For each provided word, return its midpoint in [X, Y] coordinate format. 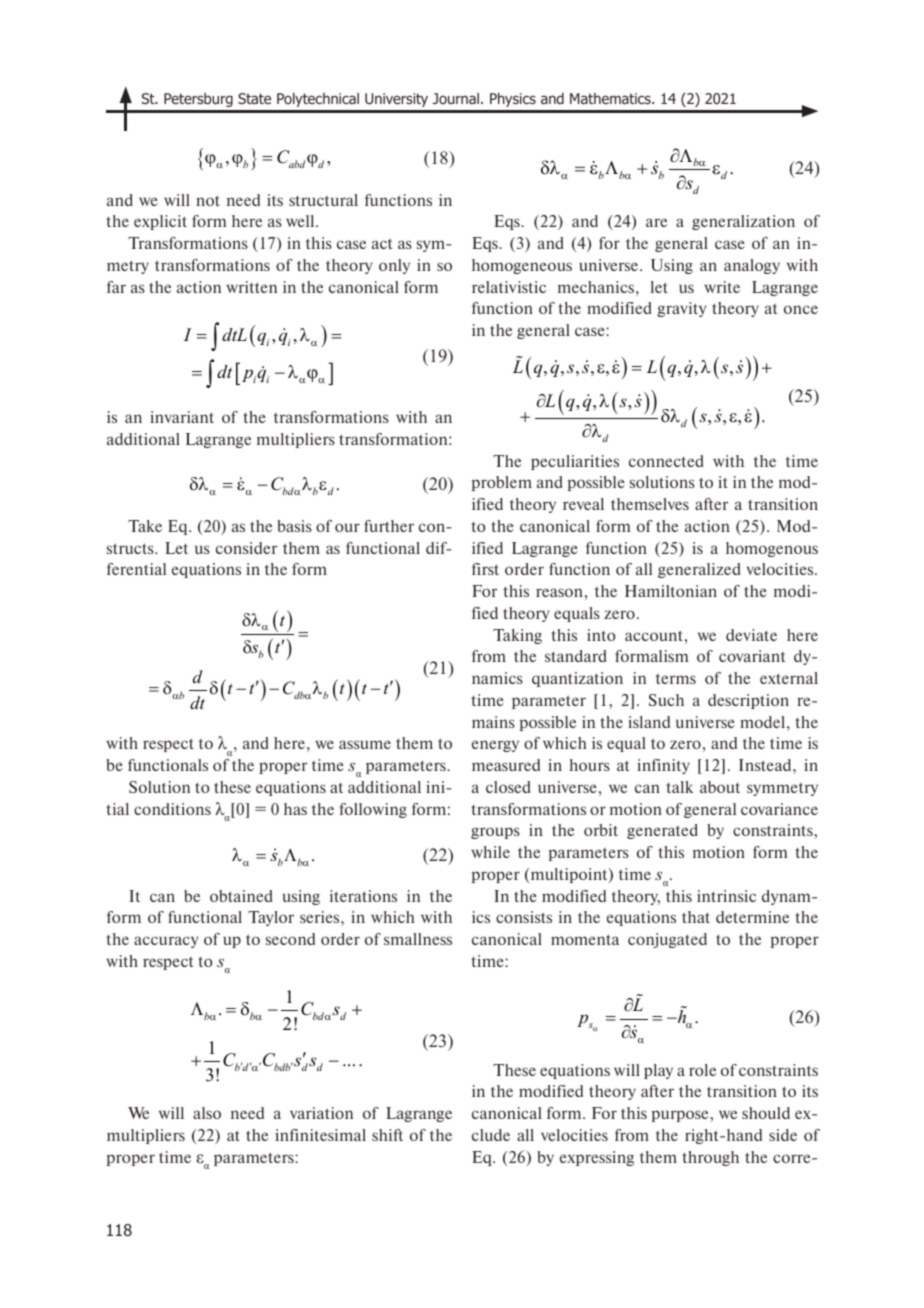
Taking [517, 636]
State [254, 98]
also [207, 1113]
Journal [456, 98]
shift [387, 1135]
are [656, 222]
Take [145, 526]
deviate [751, 635]
